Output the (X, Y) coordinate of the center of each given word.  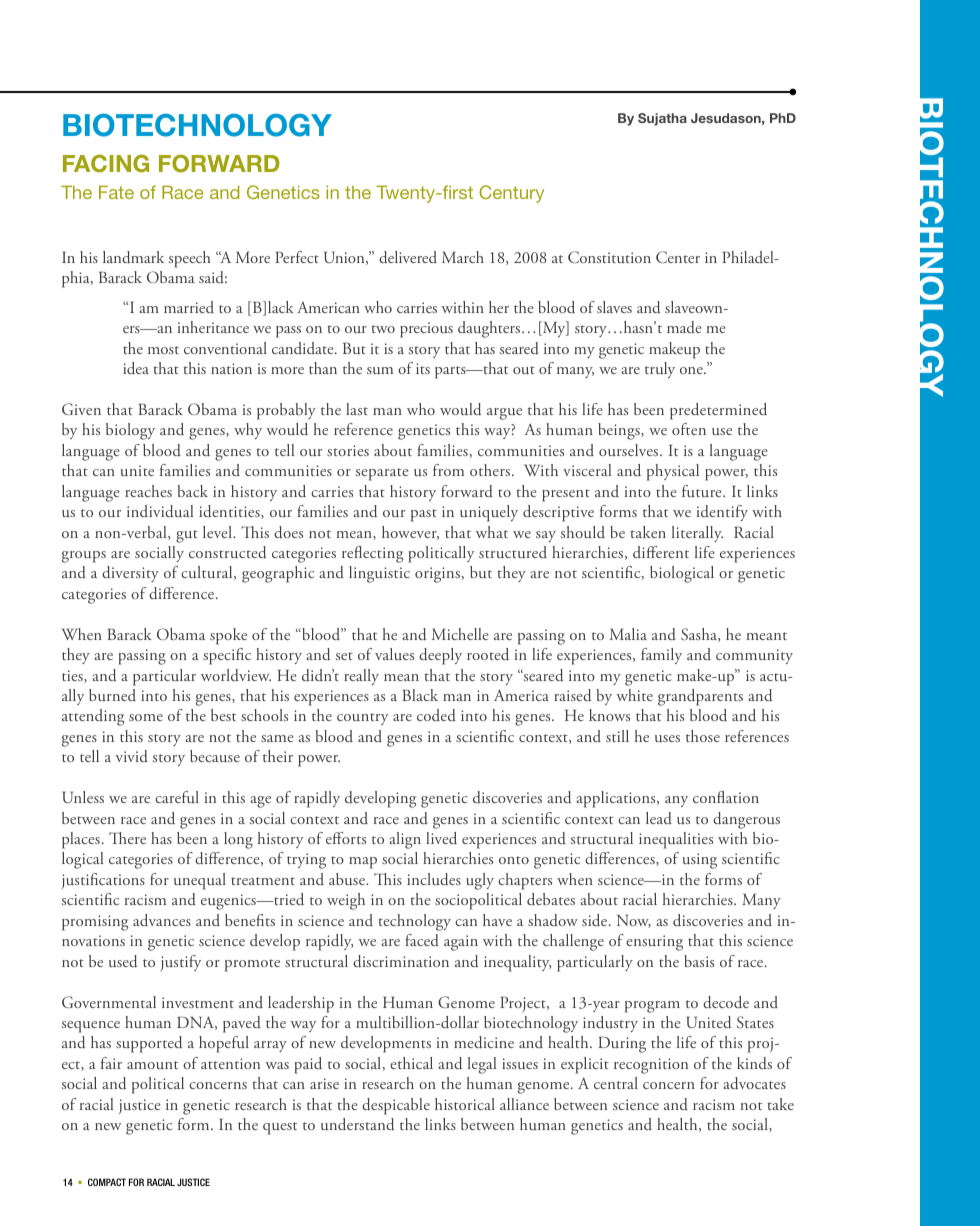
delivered (408, 257)
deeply (440, 656)
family (661, 656)
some (146, 717)
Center (678, 257)
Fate (116, 192)
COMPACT (107, 1182)
